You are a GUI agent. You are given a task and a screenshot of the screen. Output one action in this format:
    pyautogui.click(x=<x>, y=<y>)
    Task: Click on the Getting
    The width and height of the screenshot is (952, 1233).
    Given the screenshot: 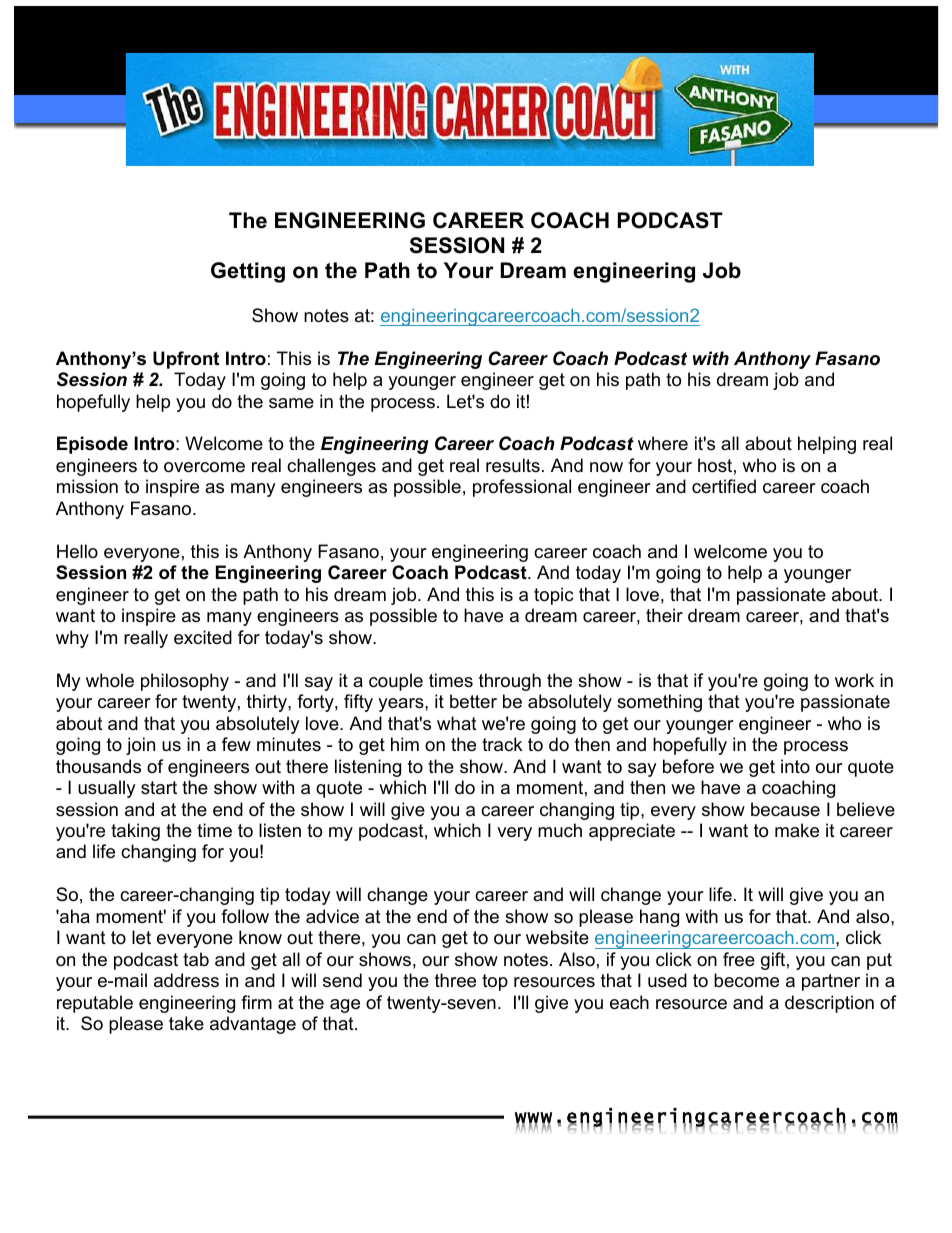 What is the action you would take?
    pyautogui.click(x=248, y=272)
